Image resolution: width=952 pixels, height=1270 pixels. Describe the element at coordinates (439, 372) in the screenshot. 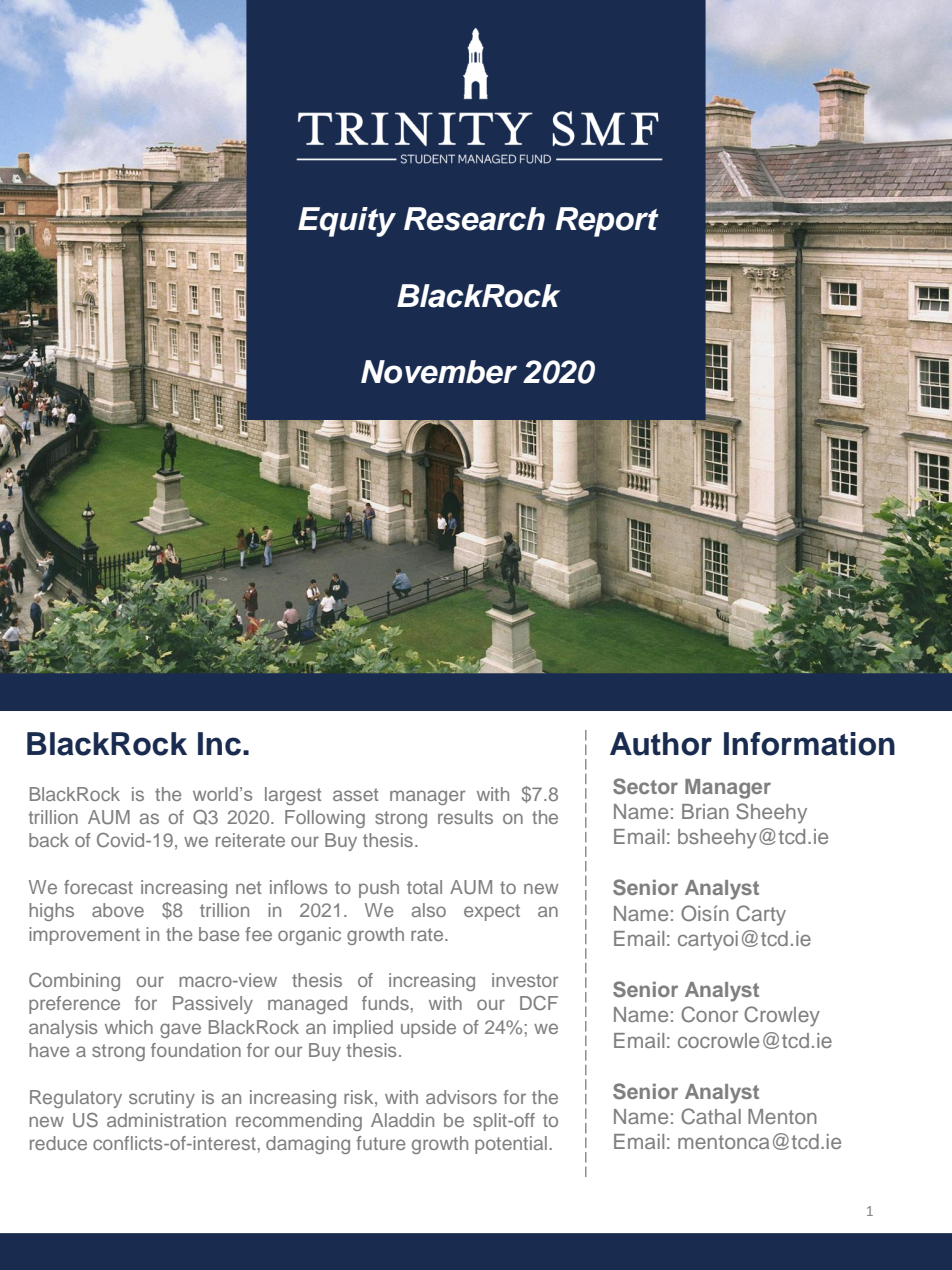

I see `November` at that location.
